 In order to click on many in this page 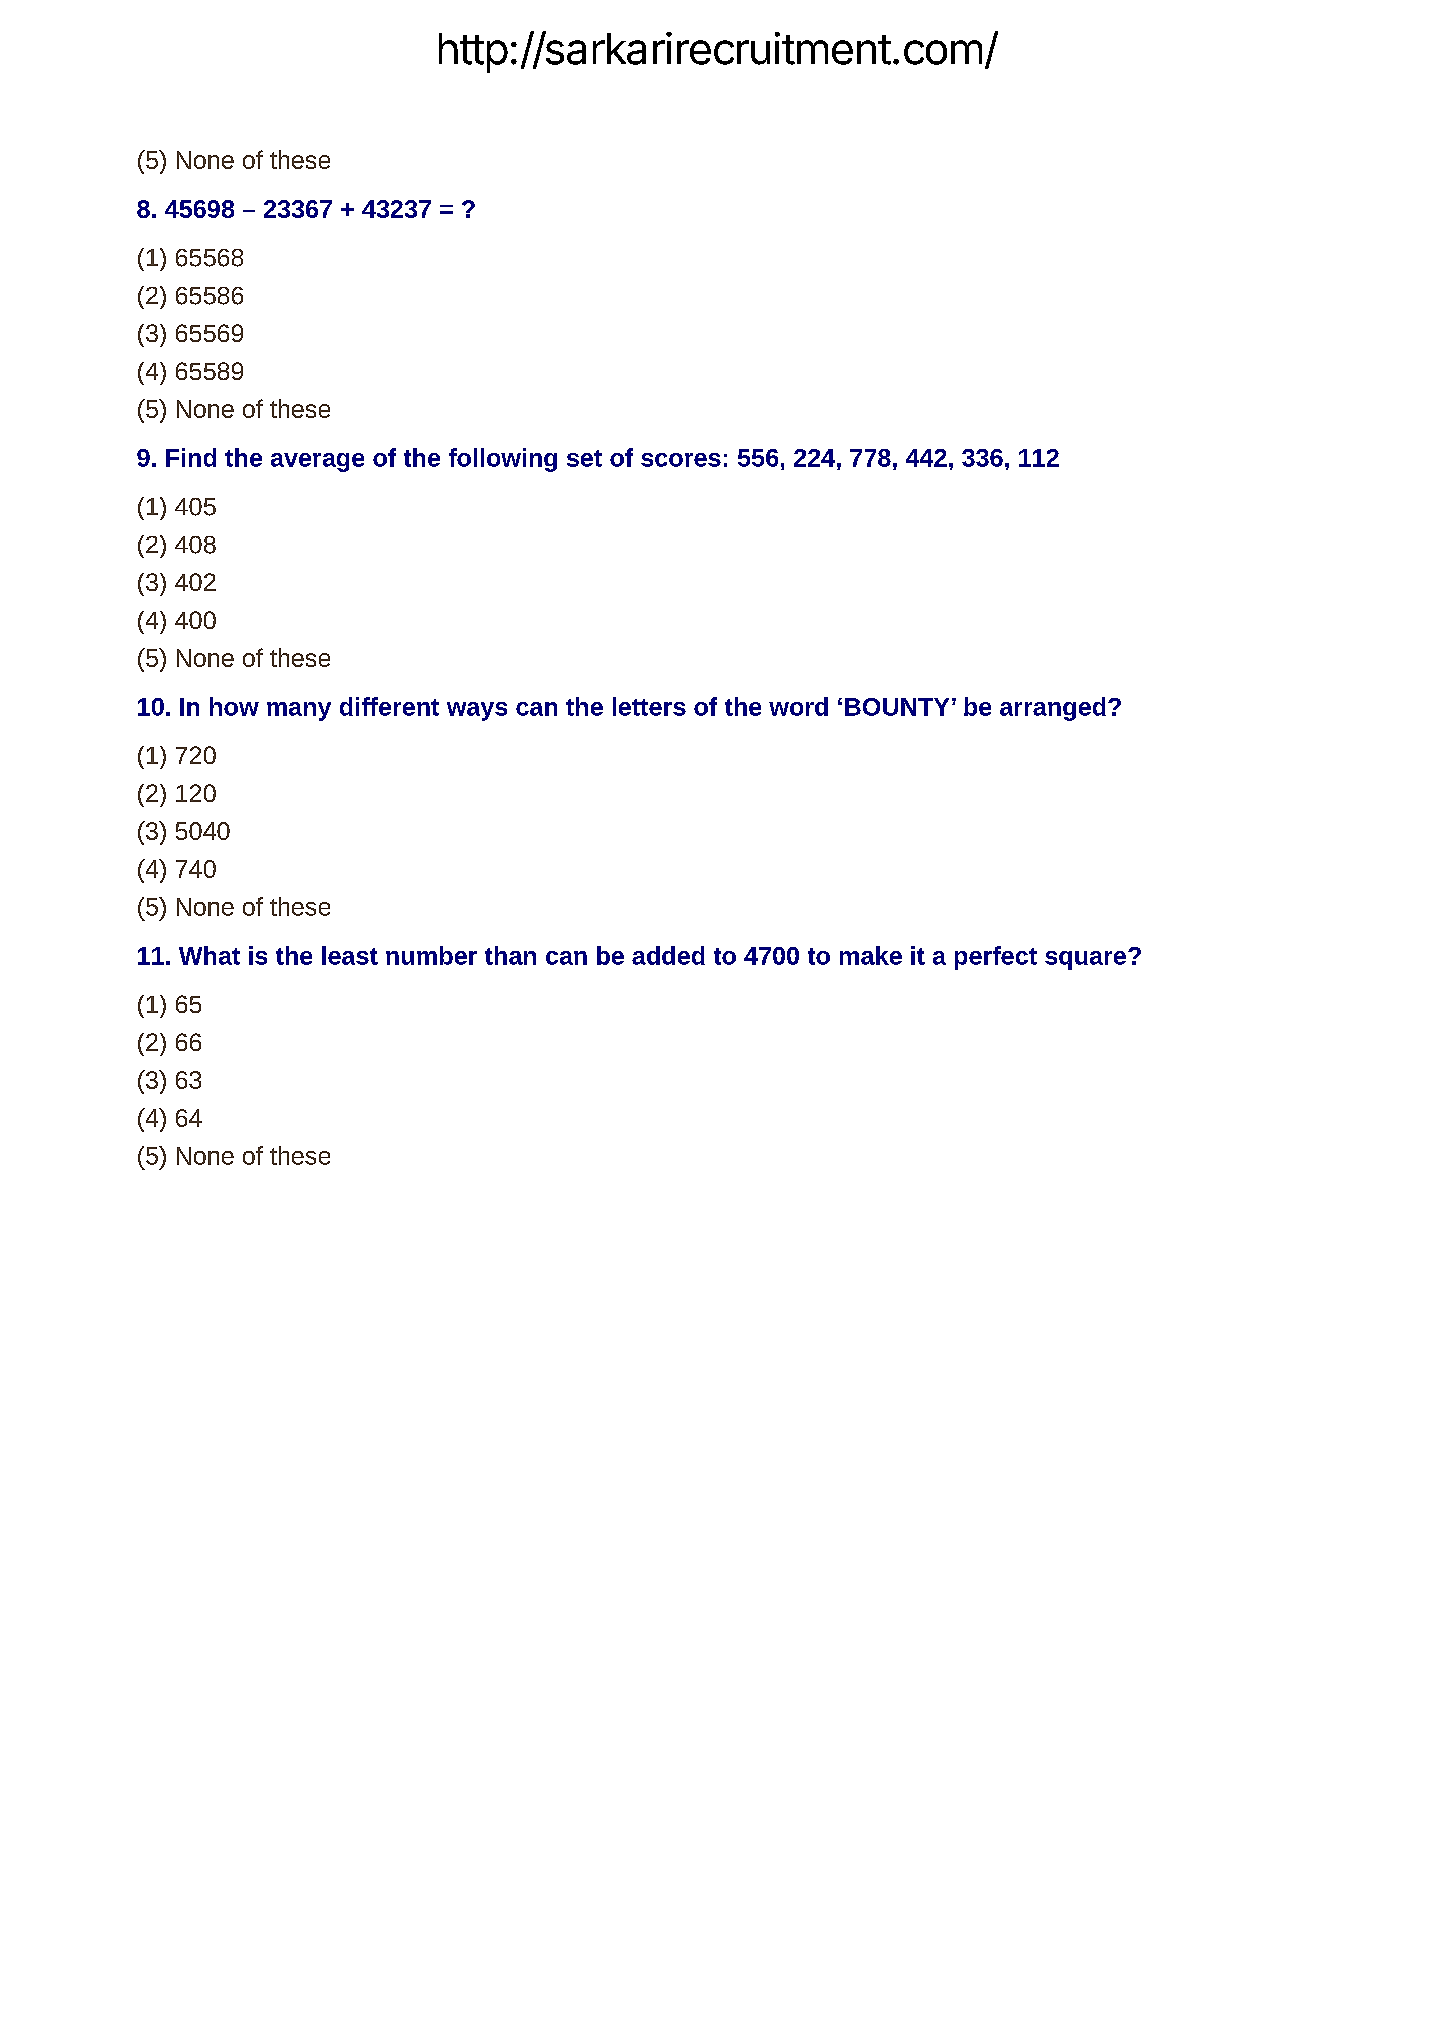, I will do `click(299, 711)`.
